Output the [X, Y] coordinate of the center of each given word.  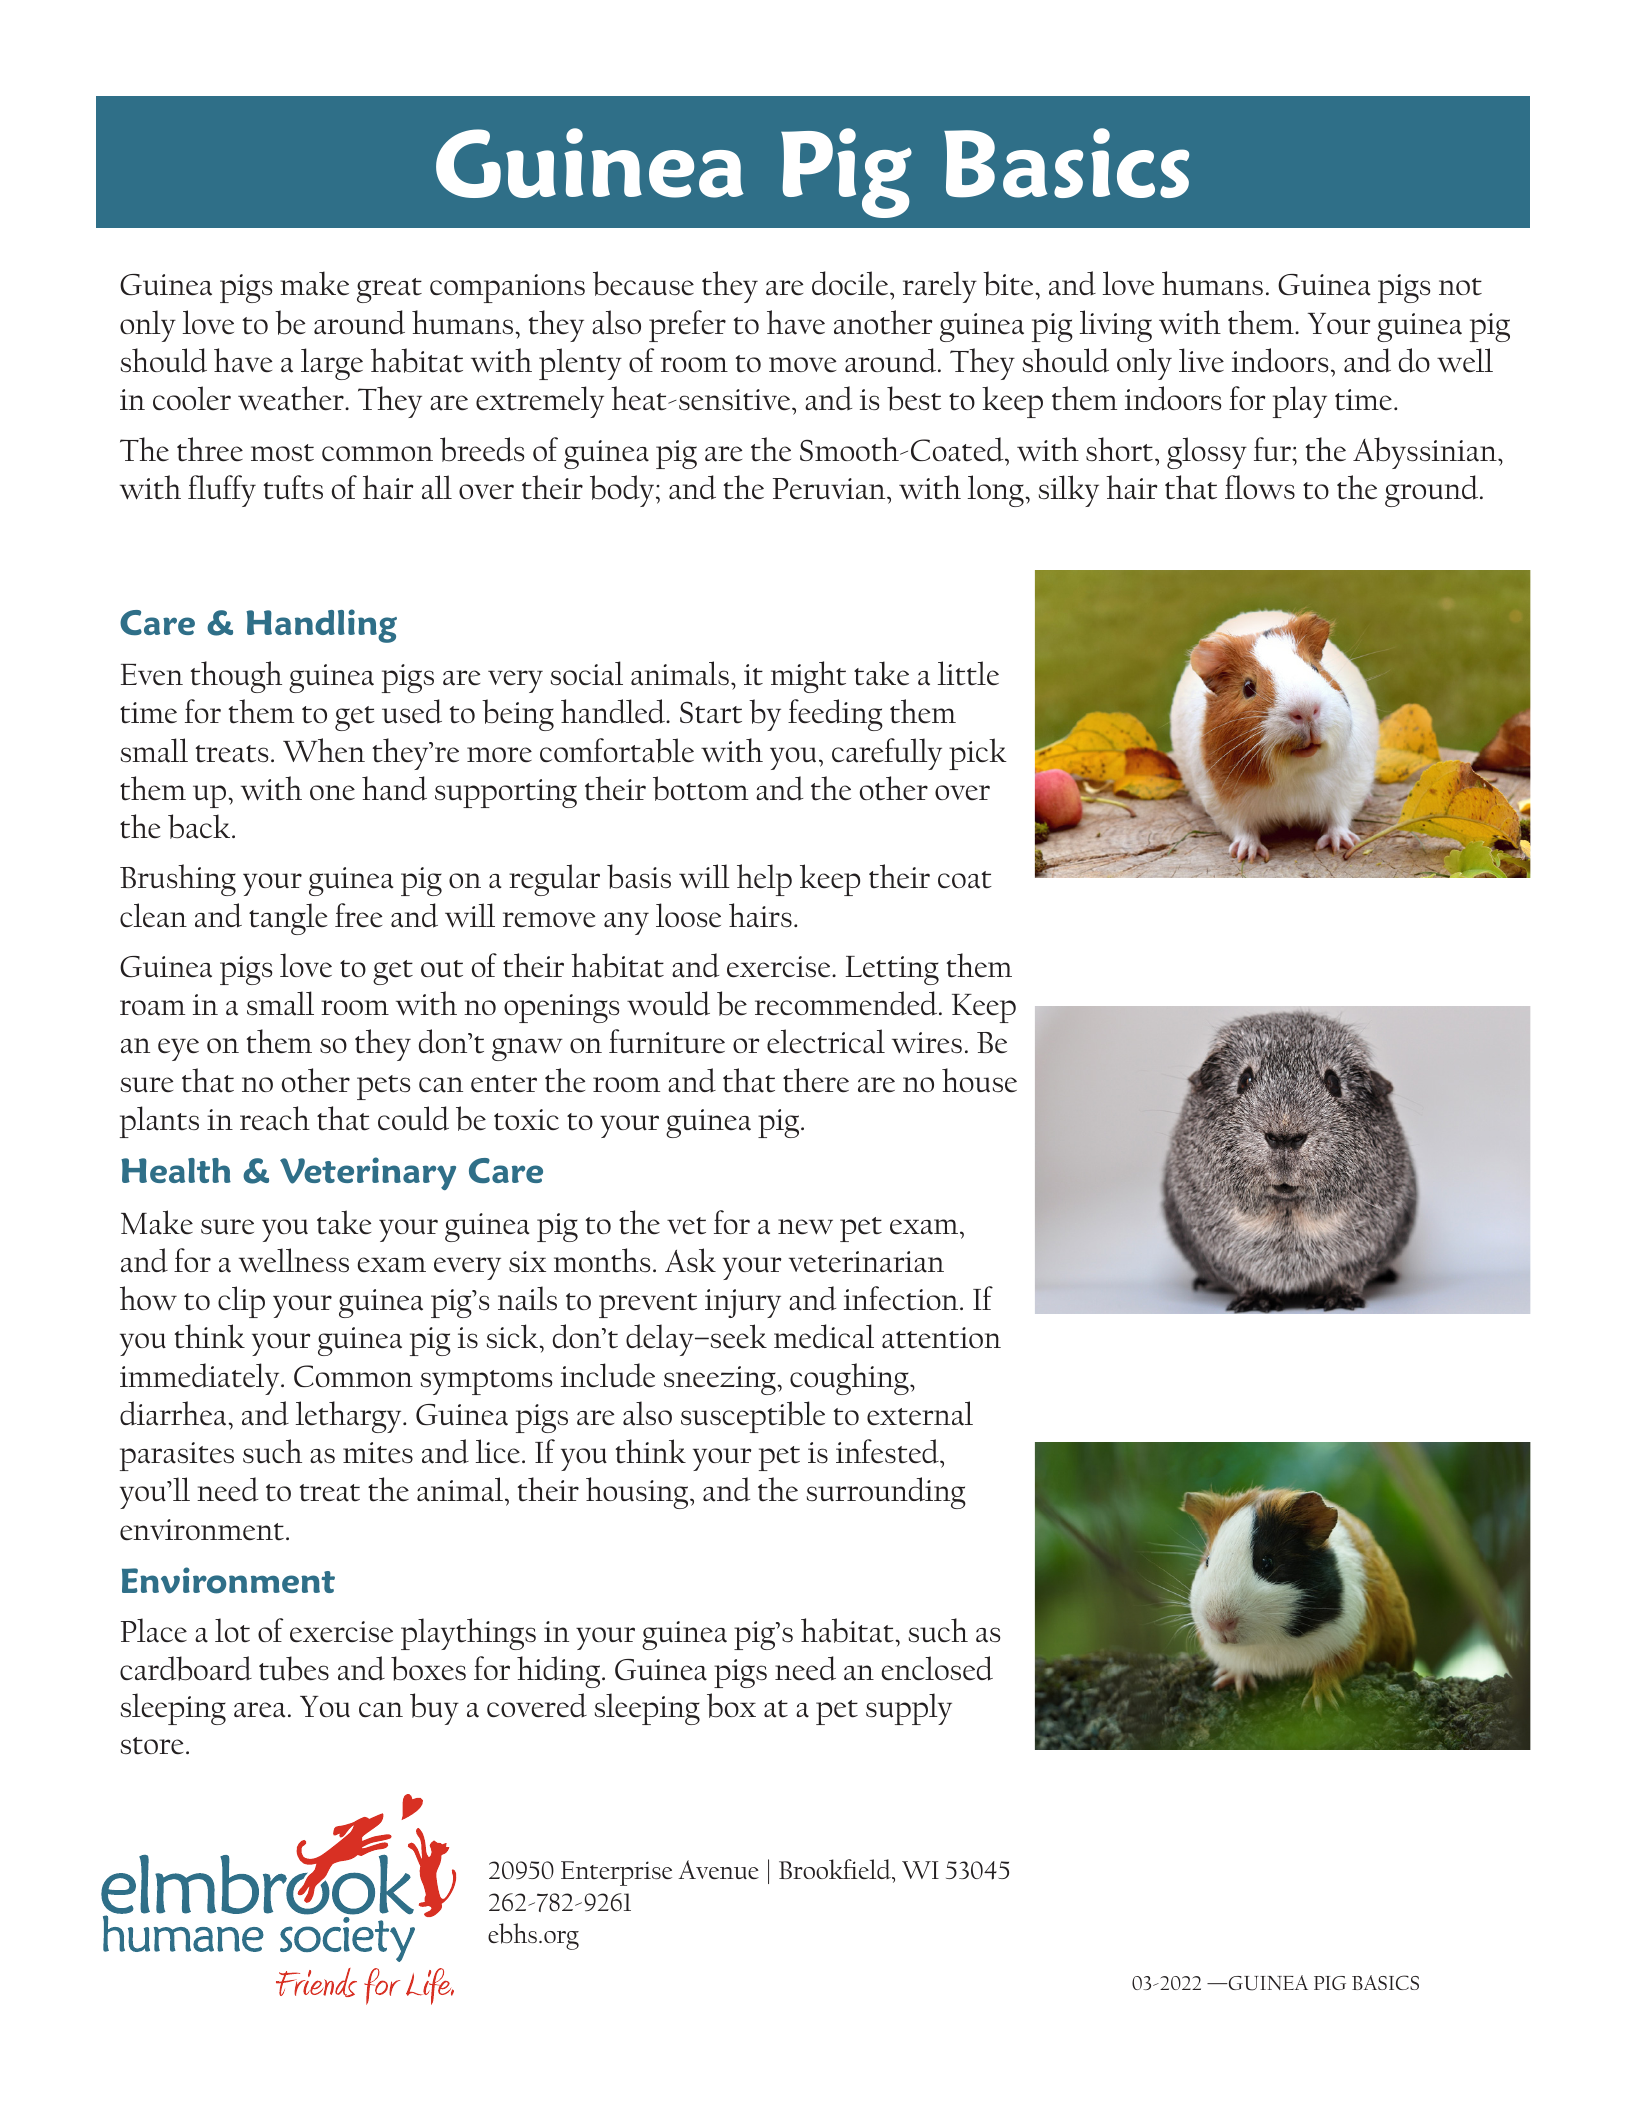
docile [851, 283]
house [979, 1080]
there [816, 1080]
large [332, 364]
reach [275, 1118]
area [260, 1710]
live [1201, 360]
